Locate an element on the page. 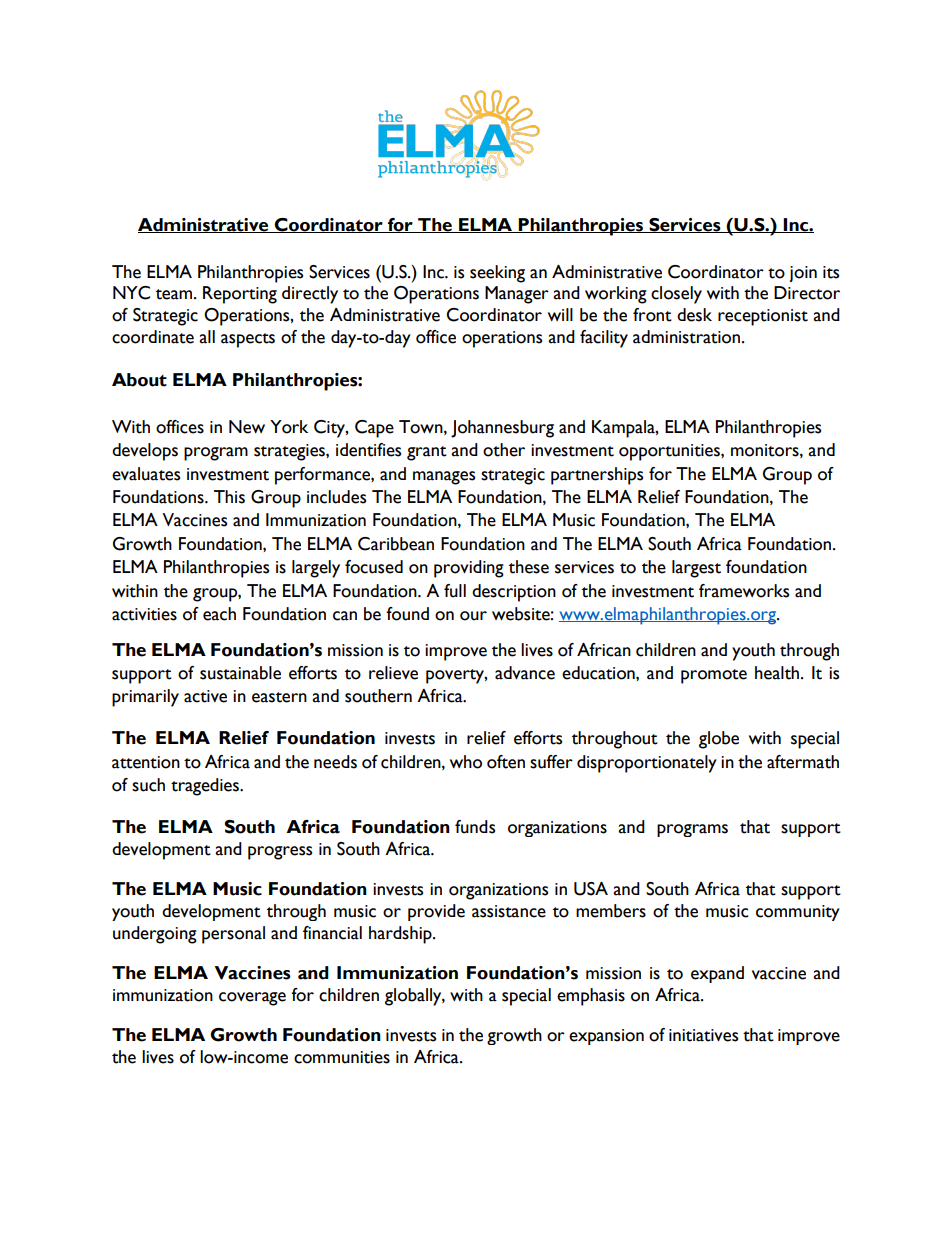  Reporting is located at coordinates (240, 295).
